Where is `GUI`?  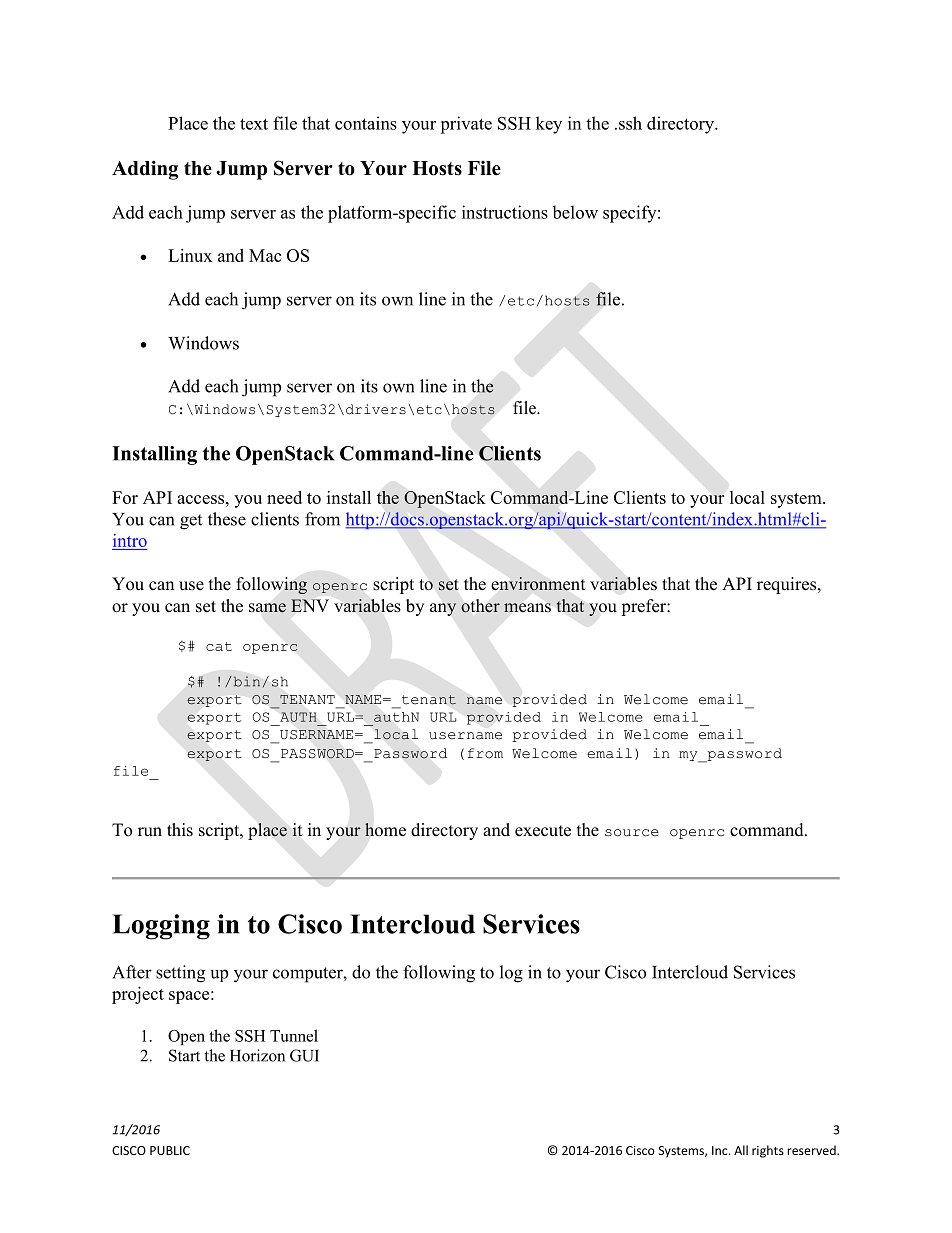 GUI is located at coordinates (304, 1055).
